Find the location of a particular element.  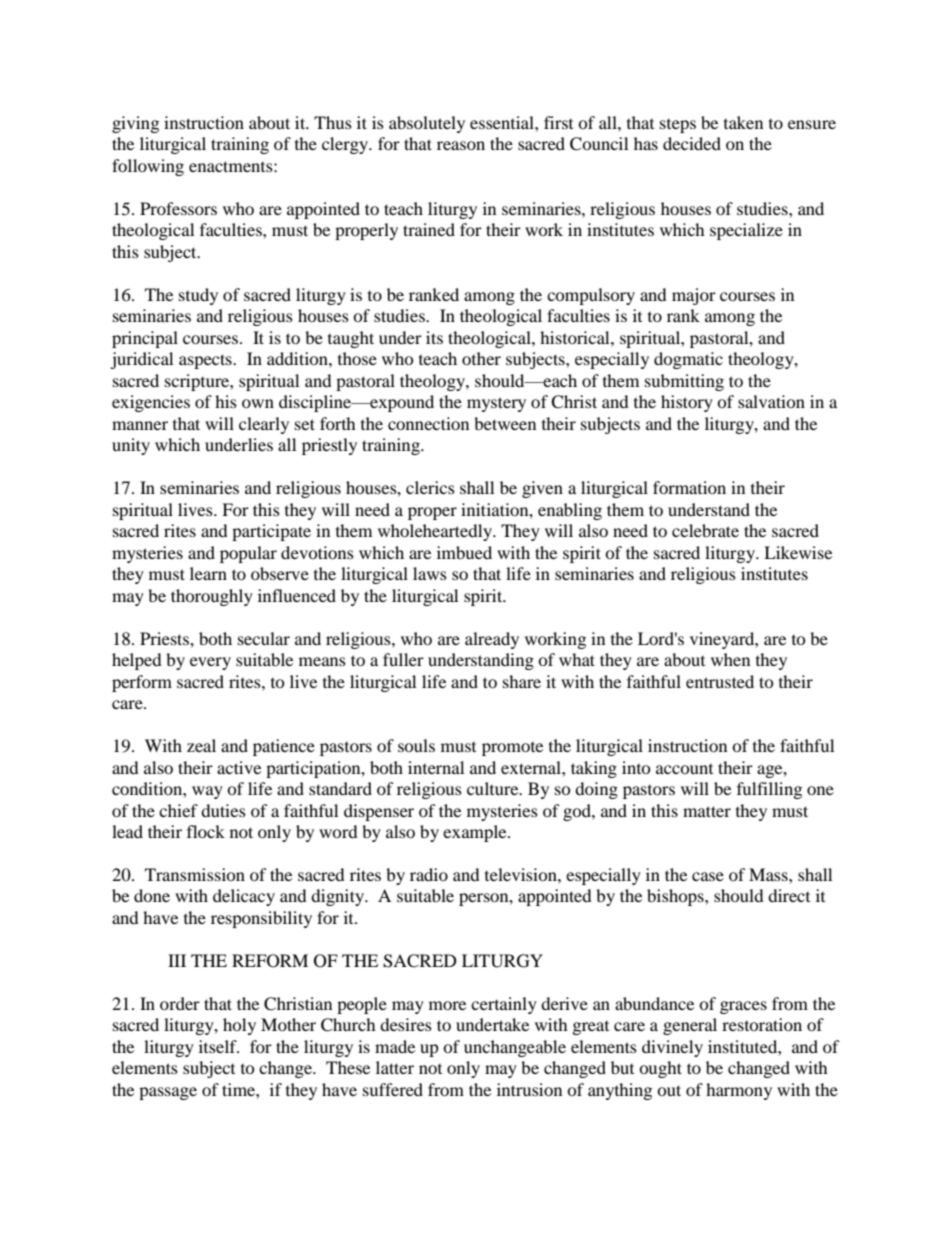

itself is located at coordinates (219, 1046).
